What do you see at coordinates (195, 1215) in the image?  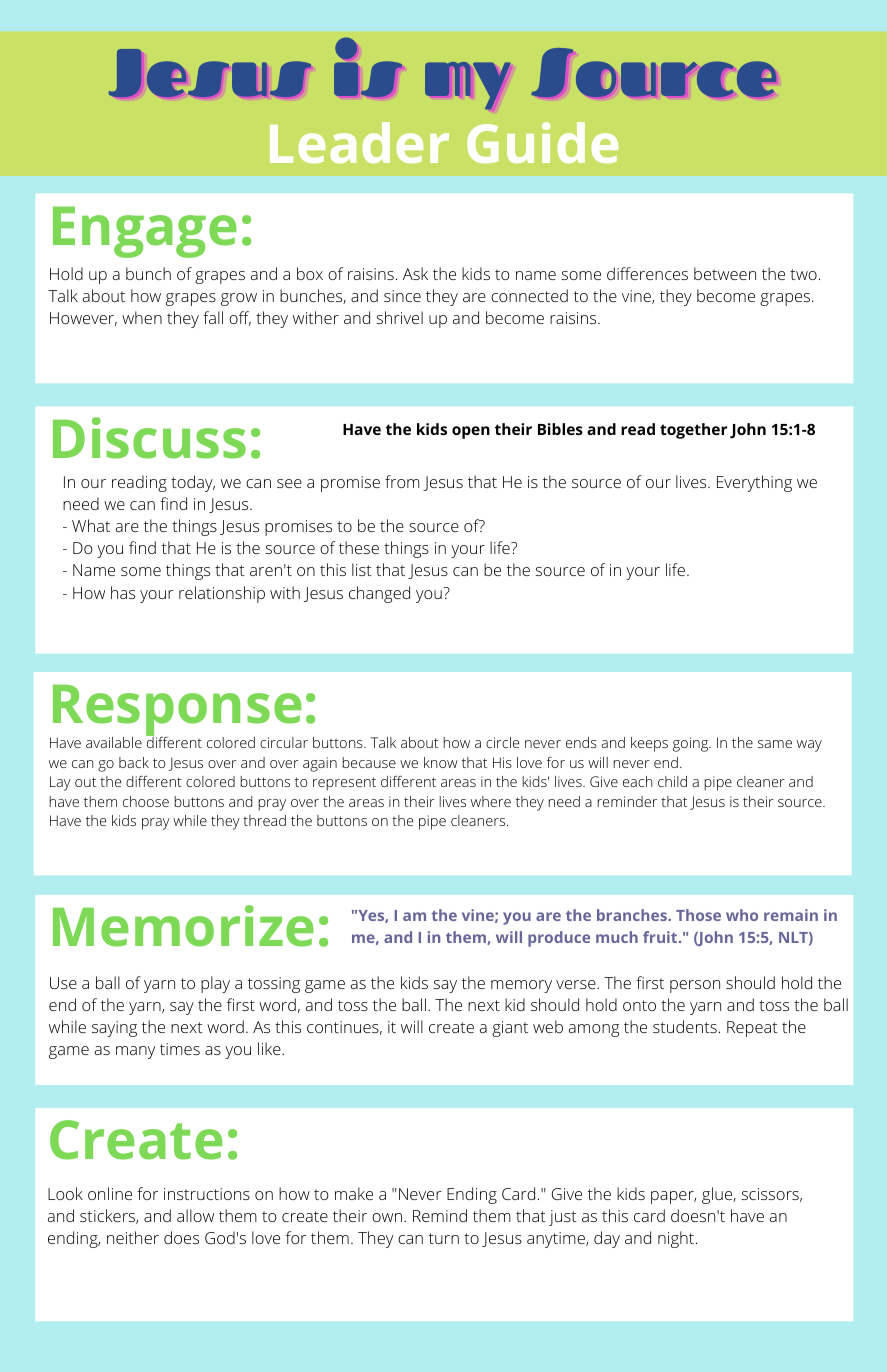 I see `allow` at bounding box center [195, 1215].
